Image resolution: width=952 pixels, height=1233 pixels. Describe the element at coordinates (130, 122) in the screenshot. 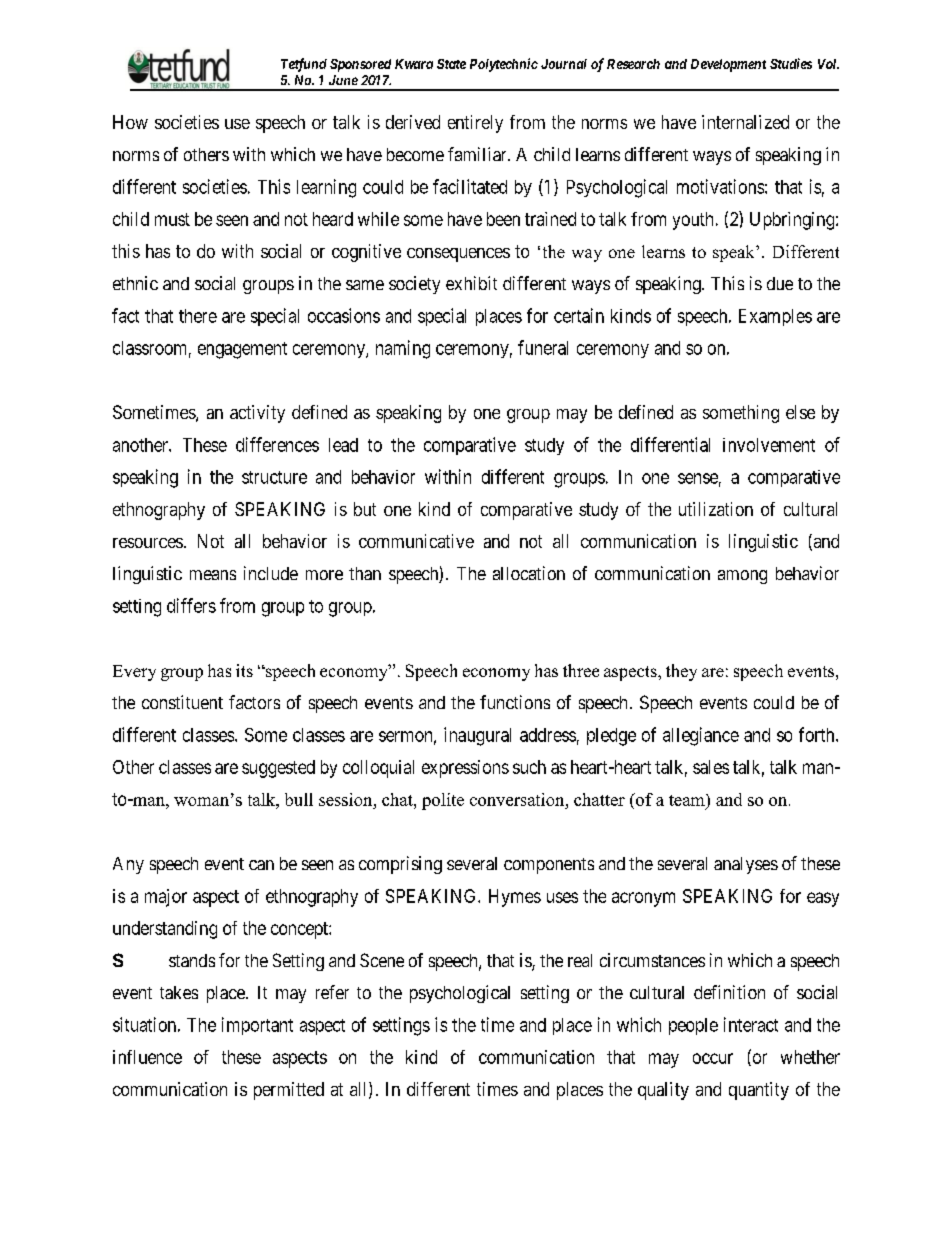

I see `How` at that location.
